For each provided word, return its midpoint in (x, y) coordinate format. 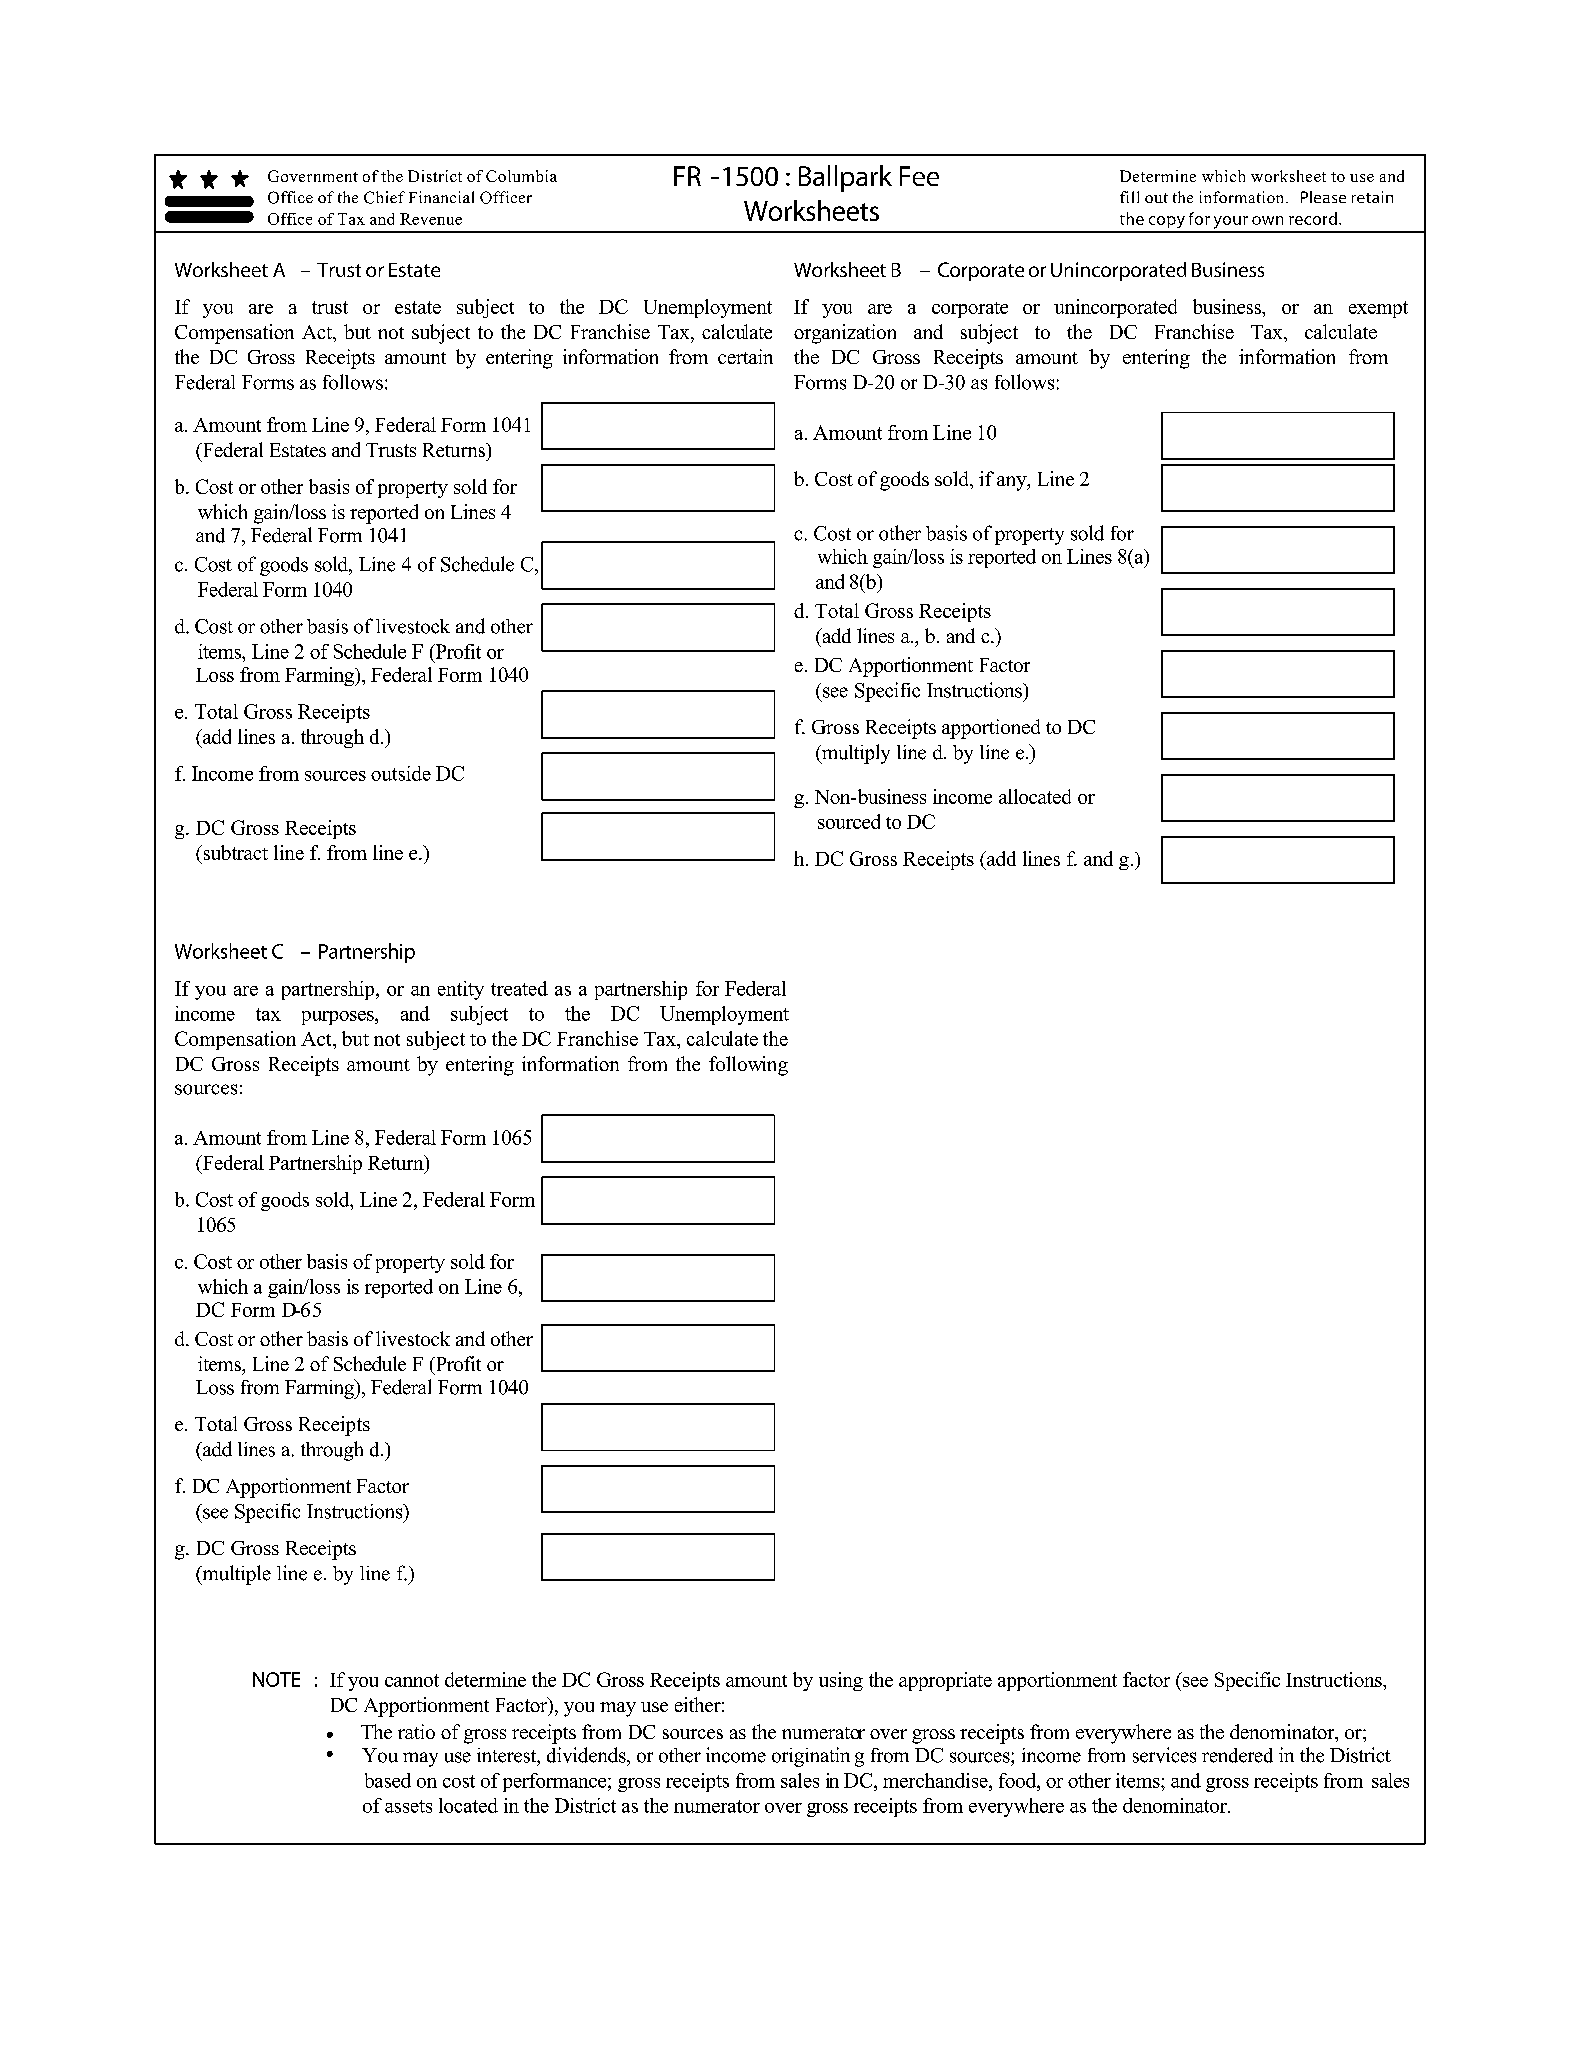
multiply (855, 754)
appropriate (945, 1681)
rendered (1237, 1755)
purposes (339, 1018)
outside (401, 773)
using (841, 1681)
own (1267, 220)
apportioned (991, 729)
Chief (384, 197)
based (388, 1780)
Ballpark (845, 178)
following (748, 1066)
